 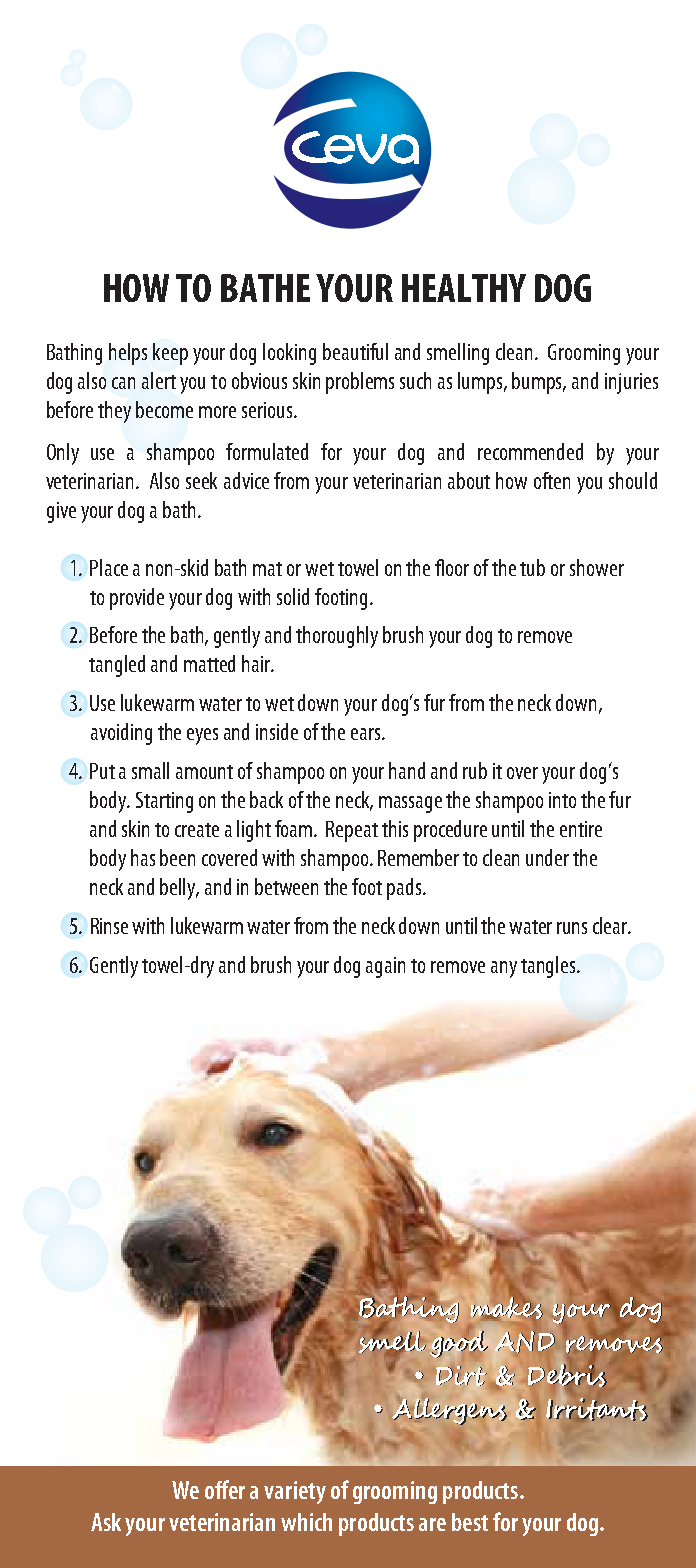 I want to click on thoroughly, so click(x=337, y=637).
